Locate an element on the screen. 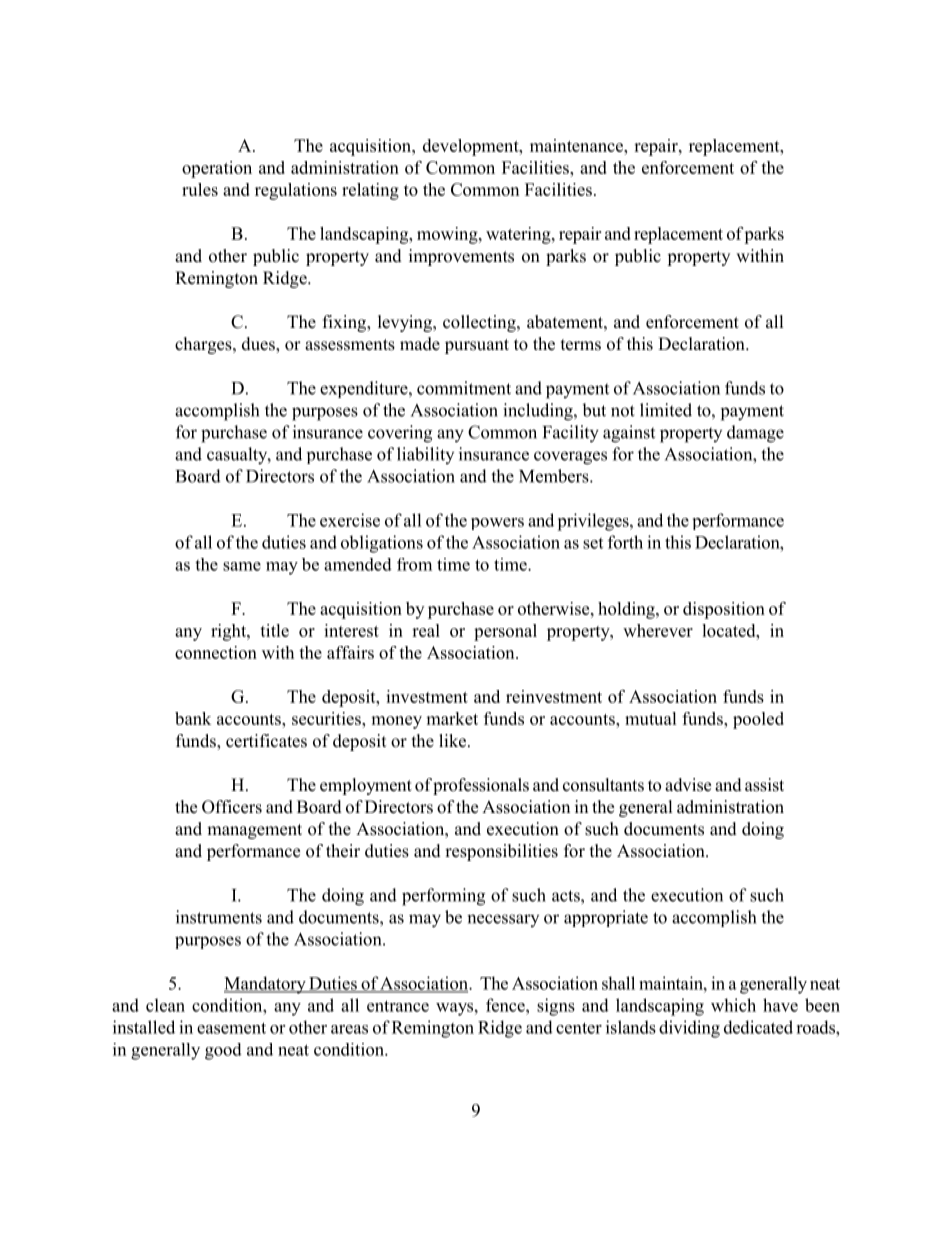 The height and width of the screenshot is (1233, 952). operation is located at coordinates (217, 169).
